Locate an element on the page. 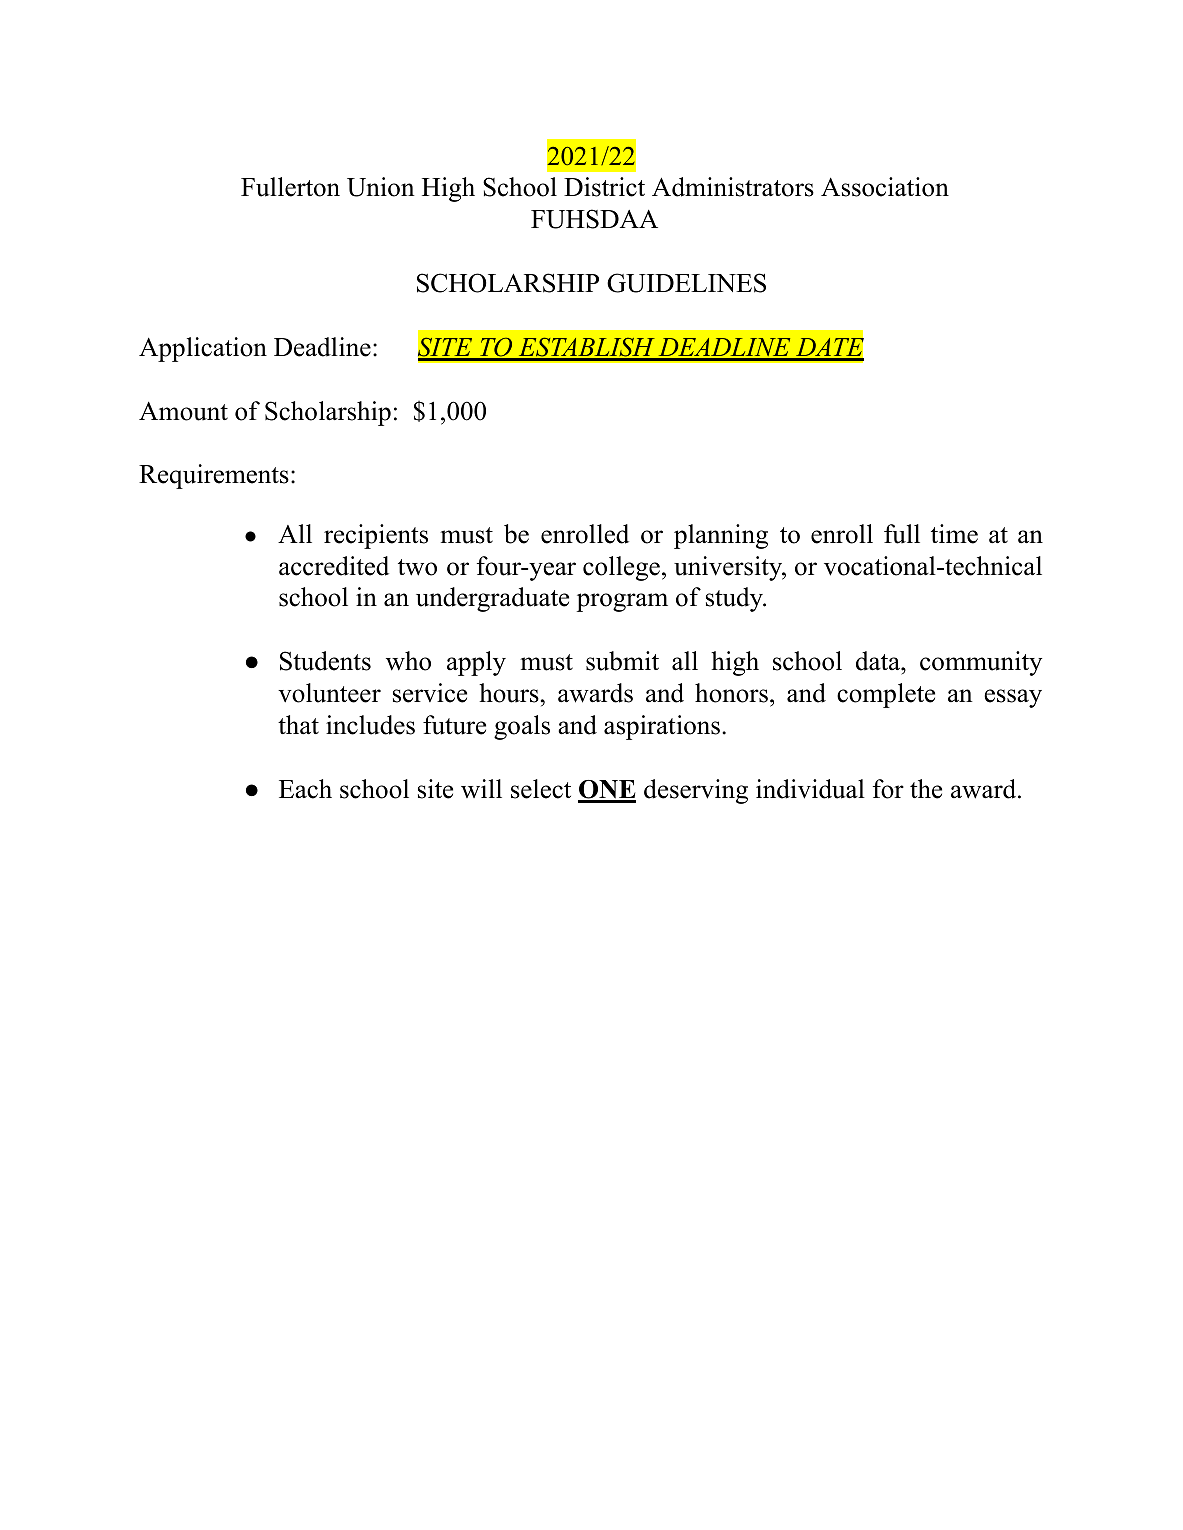  Application is located at coordinates (203, 349).
